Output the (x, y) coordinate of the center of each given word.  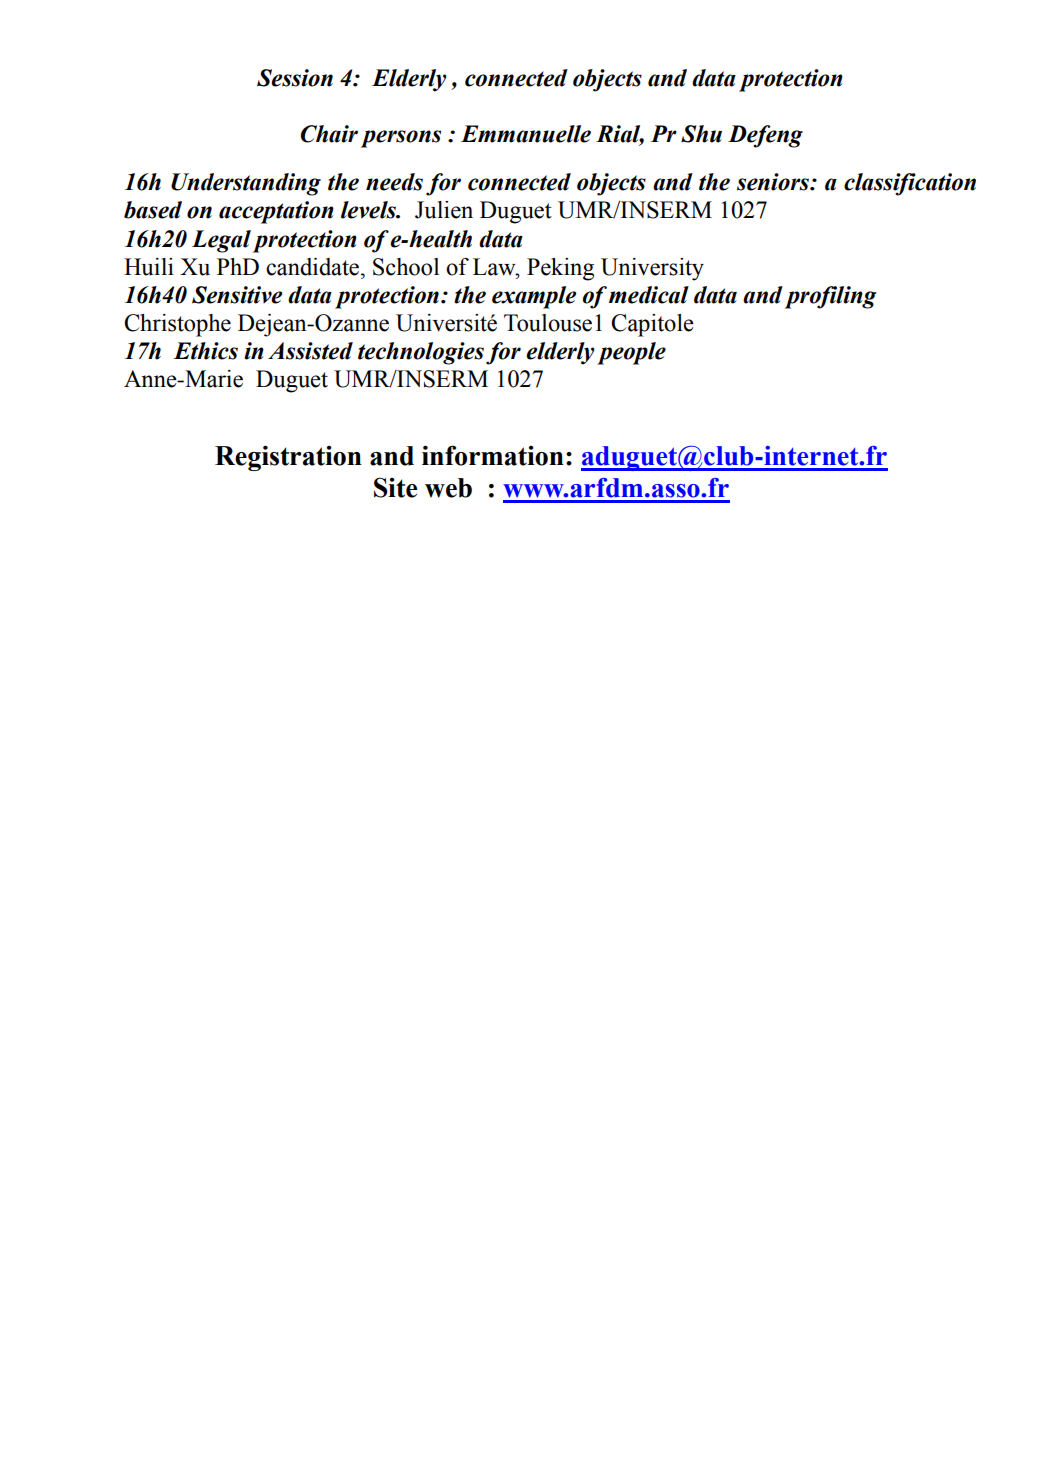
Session (295, 78)
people (631, 353)
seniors (774, 182)
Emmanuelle (526, 134)
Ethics (205, 351)
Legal (221, 241)
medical (649, 295)
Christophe (177, 325)
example (534, 297)
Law (495, 267)
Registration (288, 458)
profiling (831, 297)
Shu (701, 134)
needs (394, 182)
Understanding (246, 184)
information (493, 455)
